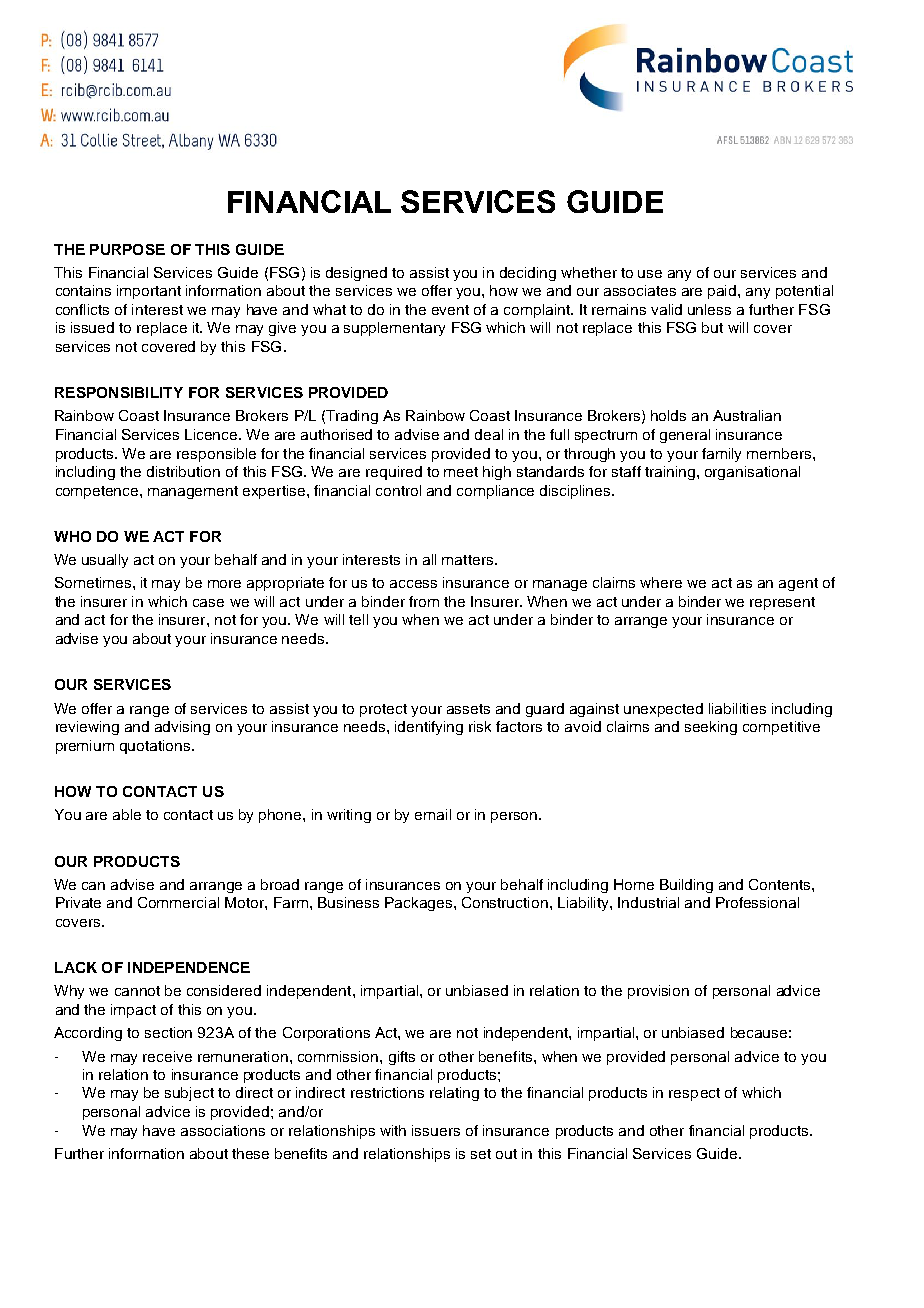  Describe the element at coordinates (420, 904) in the screenshot. I see `Packages` at that location.
